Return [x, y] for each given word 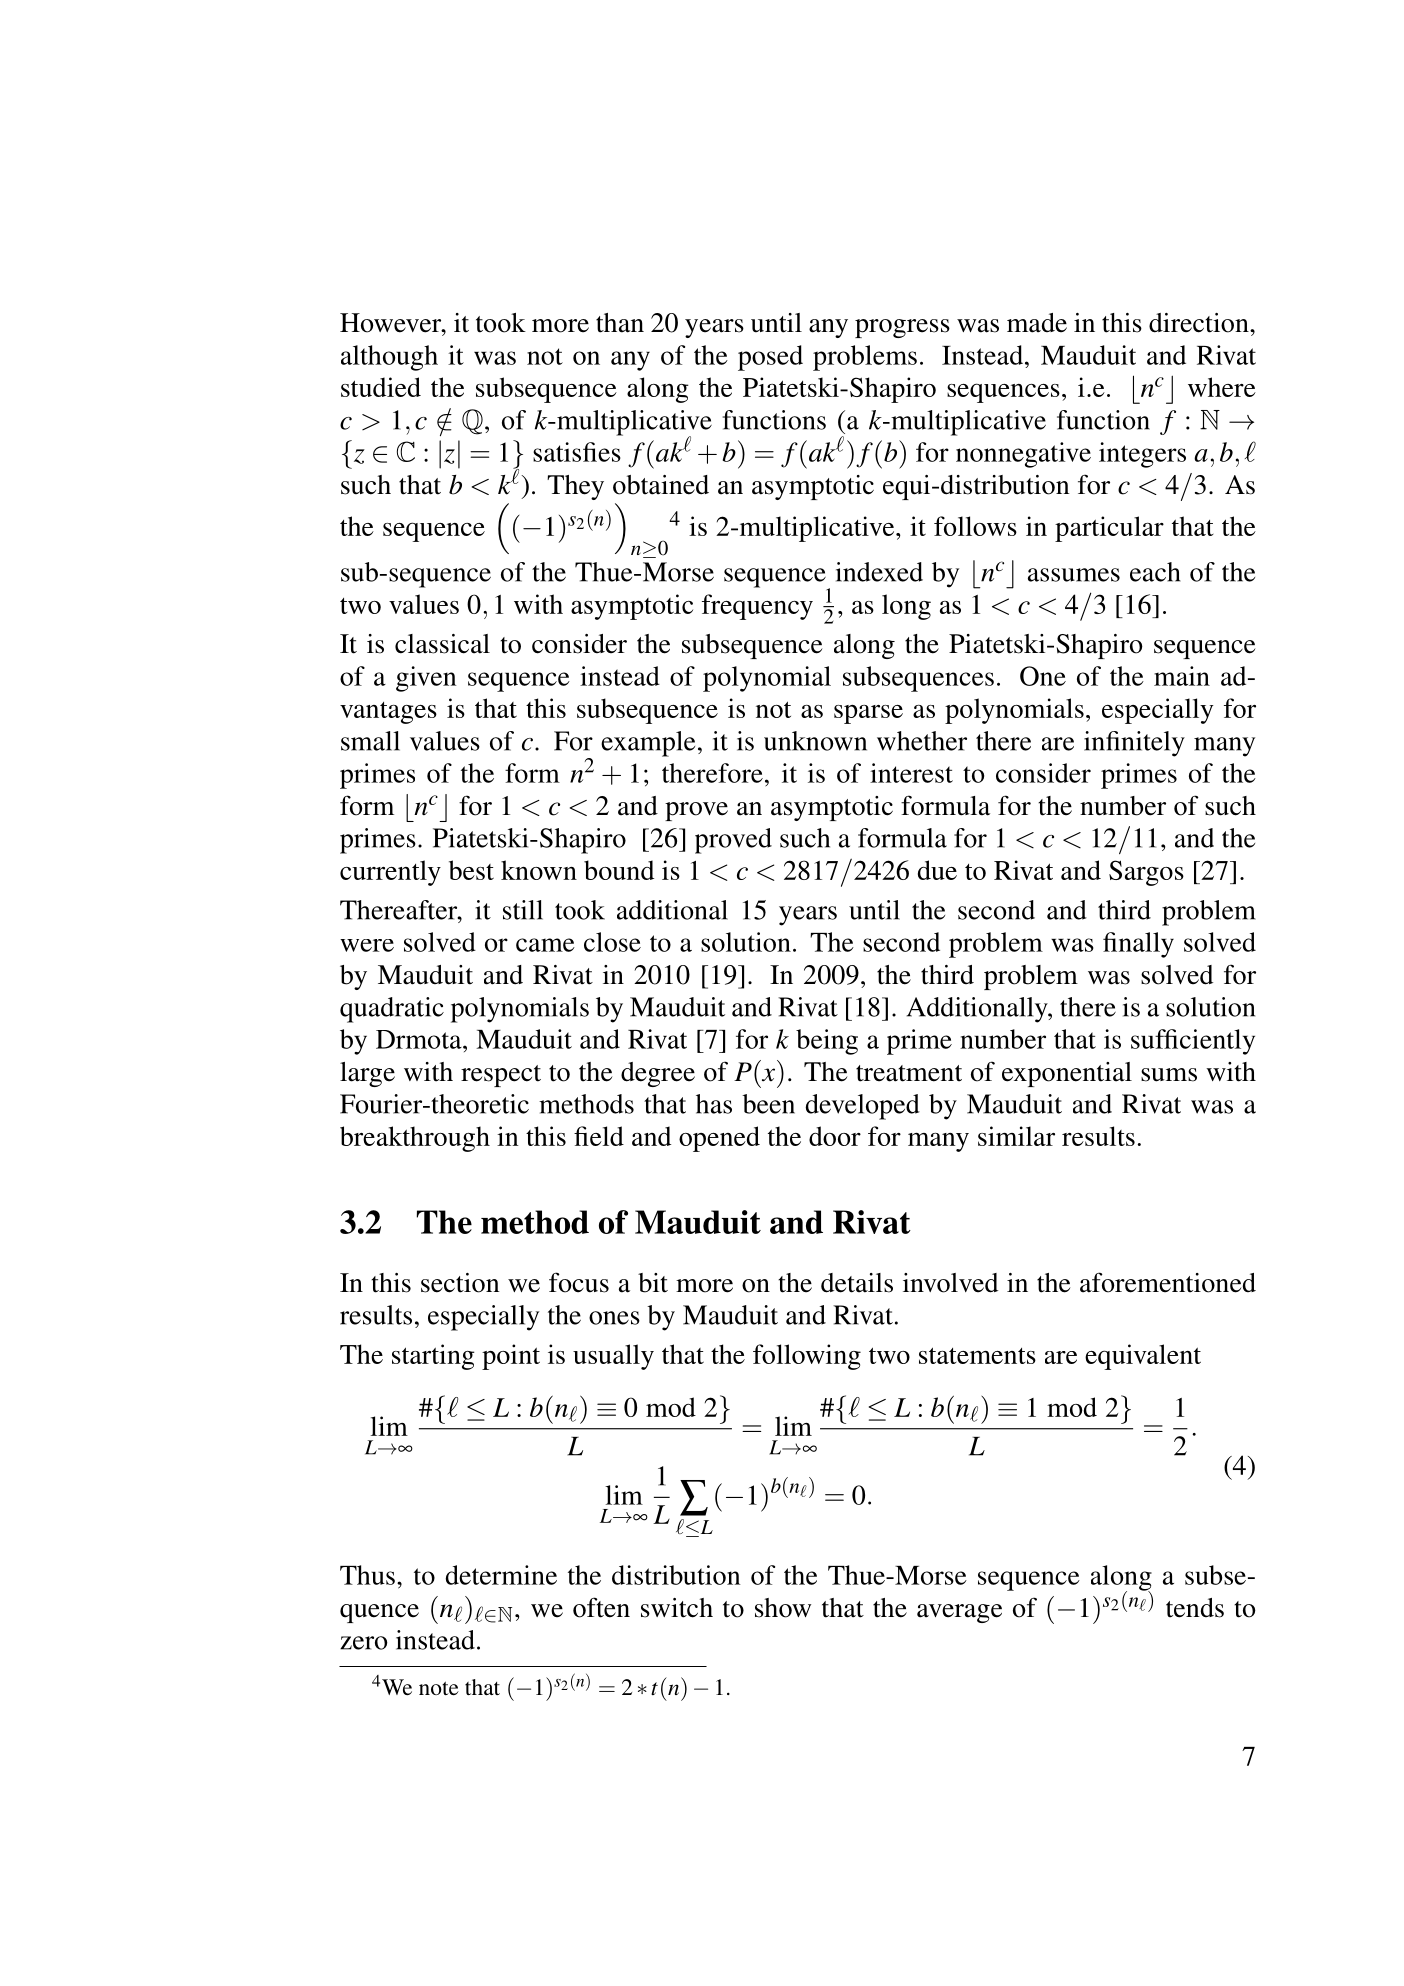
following [807, 1357]
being [827, 1042]
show [783, 1608]
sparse [868, 714]
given [426, 679]
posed [770, 358]
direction [1200, 323]
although [389, 358]
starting [433, 1357]
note [439, 1688]
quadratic [392, 1010]
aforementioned [1168, 1282]
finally [1138, 945]
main [1182, 676]
